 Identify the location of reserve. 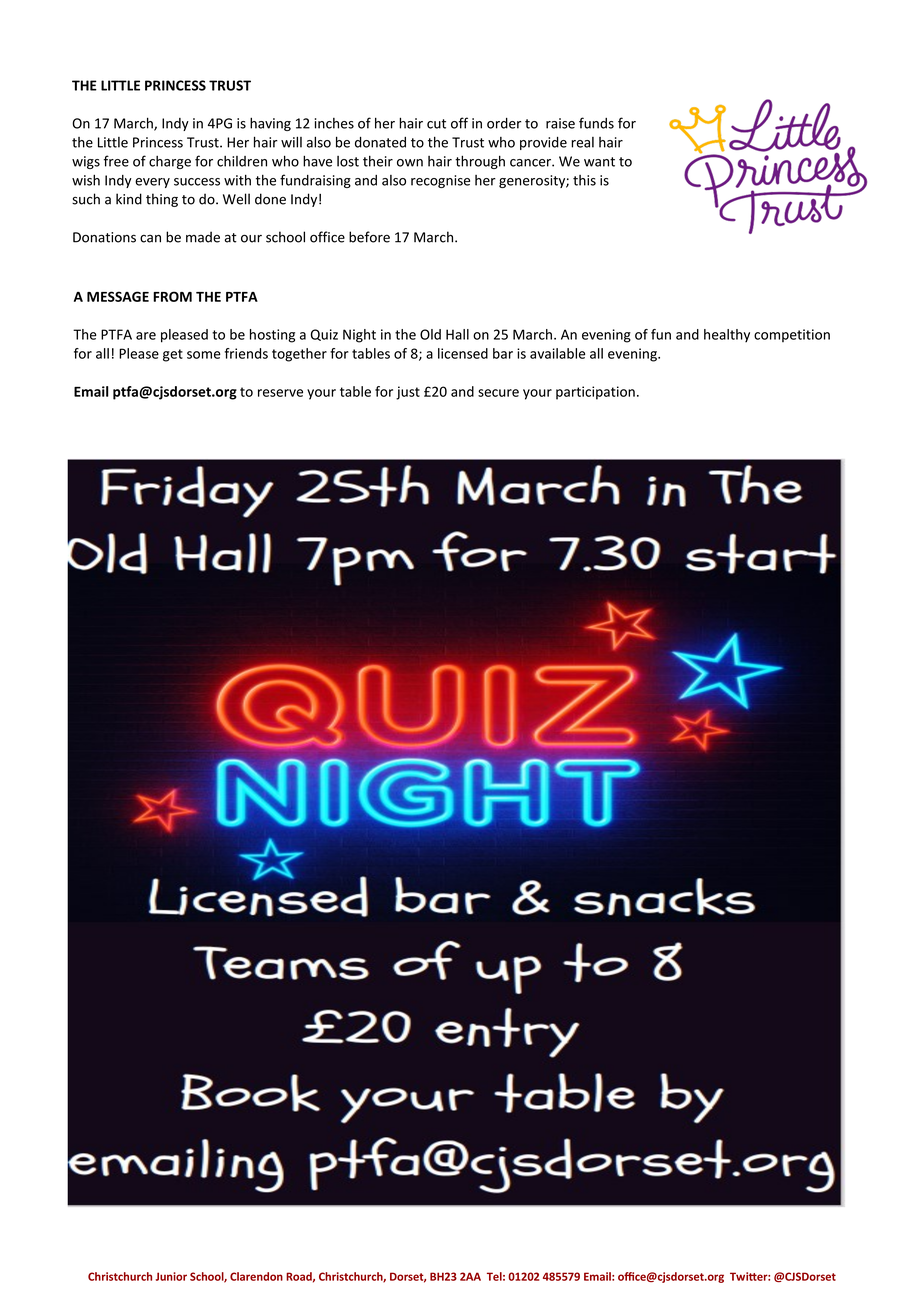
(280, 393).
